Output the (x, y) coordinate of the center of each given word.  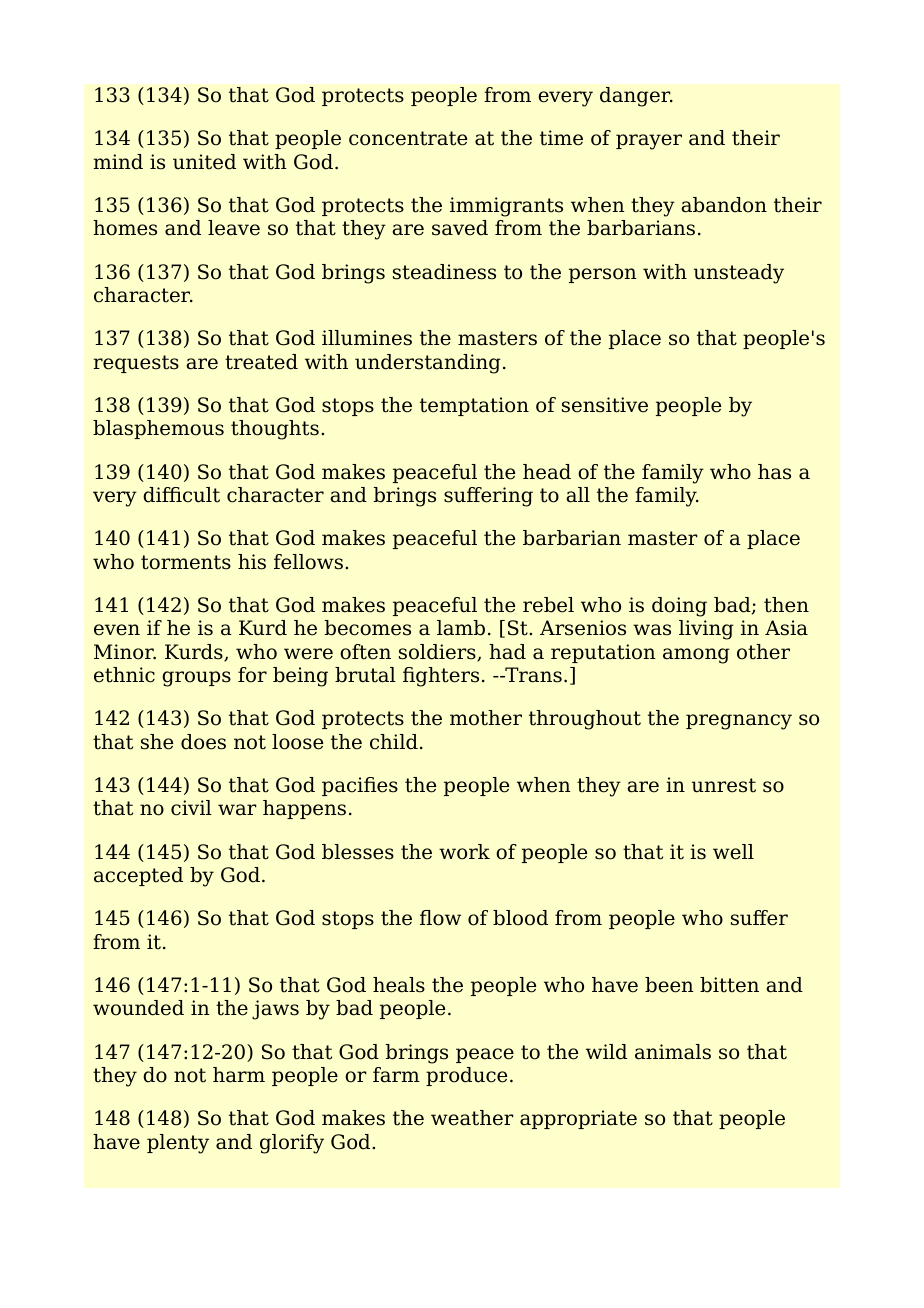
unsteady (739, 274)
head (547, 472)
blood (520, 918)
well (733, 852)
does (203, 742)
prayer (649, 142)
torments (186, 562)
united (204, 162)
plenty (178, 1144)
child (394, 742)
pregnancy (739, 722)
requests (136, 364)
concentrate (408, 138)
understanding (428, 364)
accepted (138, 876)
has (774, 472)
